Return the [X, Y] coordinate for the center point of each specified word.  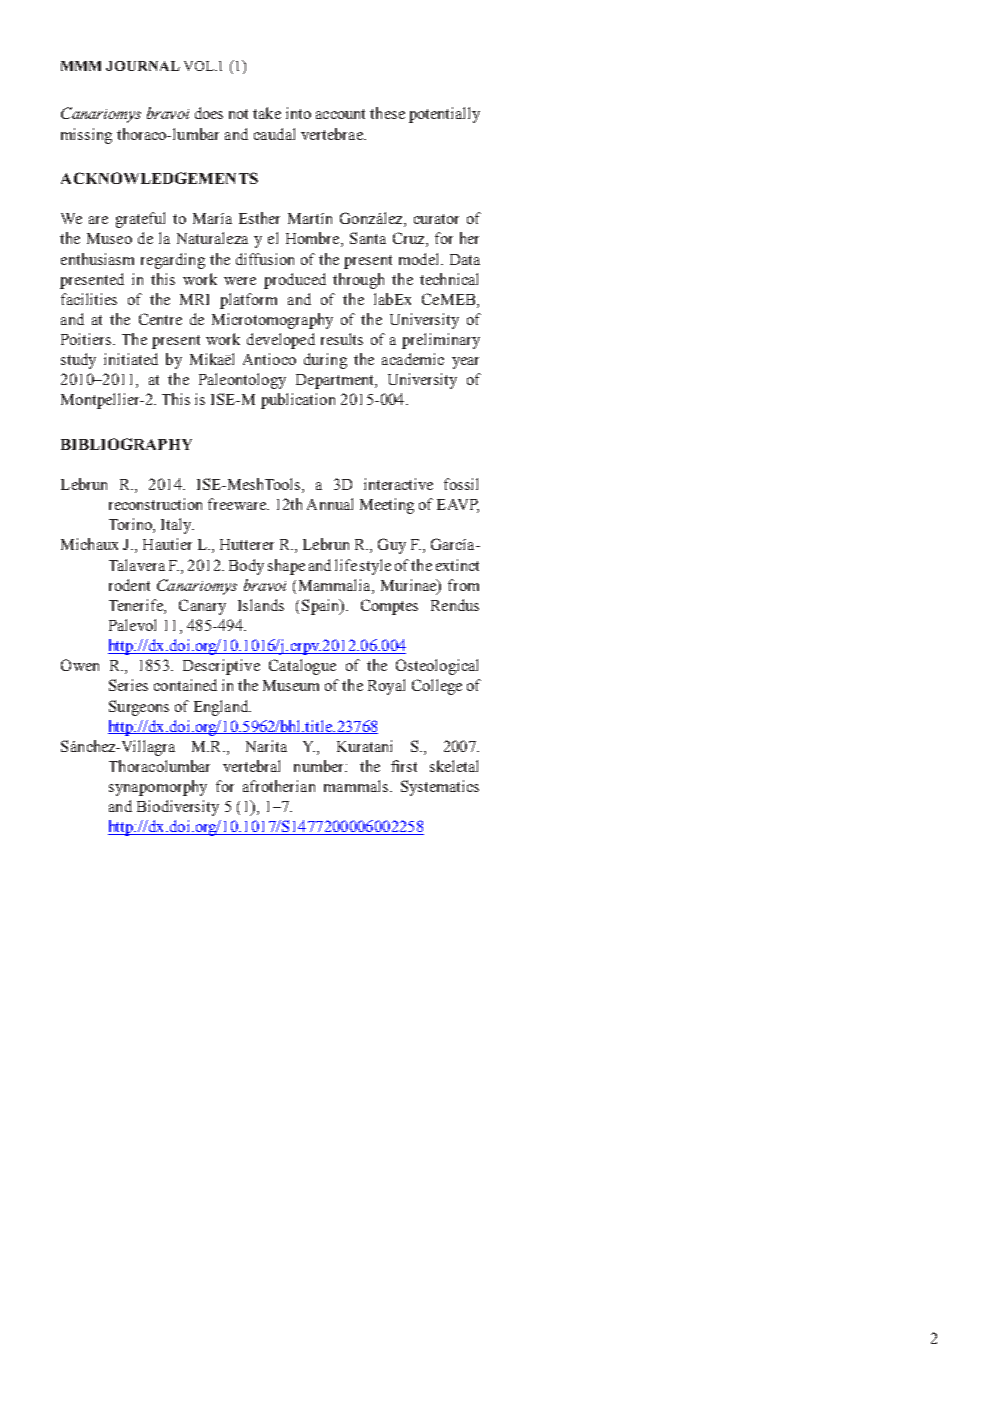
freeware [238, 504]
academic [413, 359]
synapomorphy [158, 788]
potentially [444, 115]
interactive [398, 484]
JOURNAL [143, 66]
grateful [140, 220]
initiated [131, 359]
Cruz [410, 239]
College [437, 687]
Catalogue [302, 667]
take [267, 113]
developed [281, 341]
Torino [131, 525]
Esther [259, 218]
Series [128, 685]
